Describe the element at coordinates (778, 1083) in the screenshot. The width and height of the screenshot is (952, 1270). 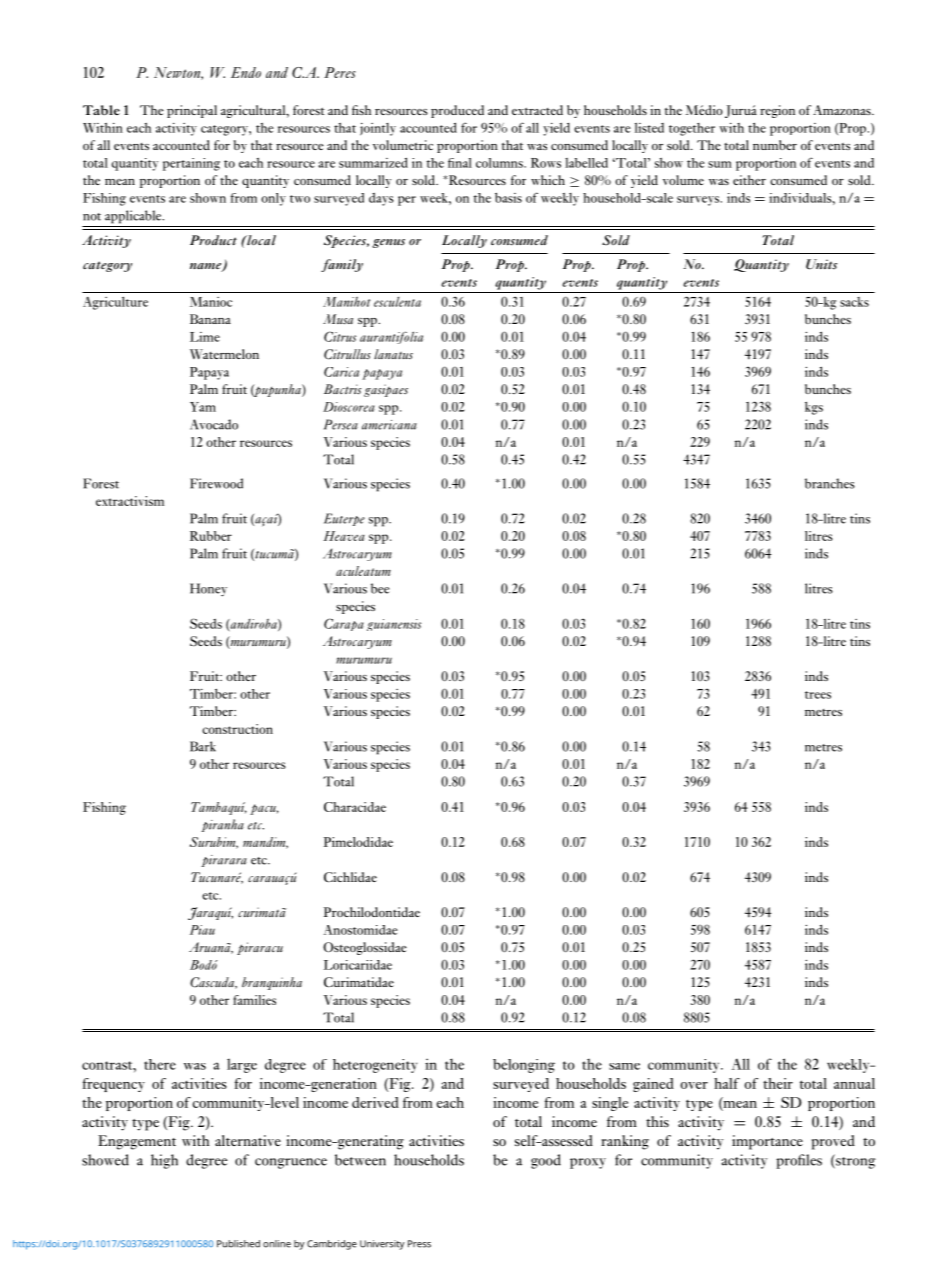
I see `their` at that location.
